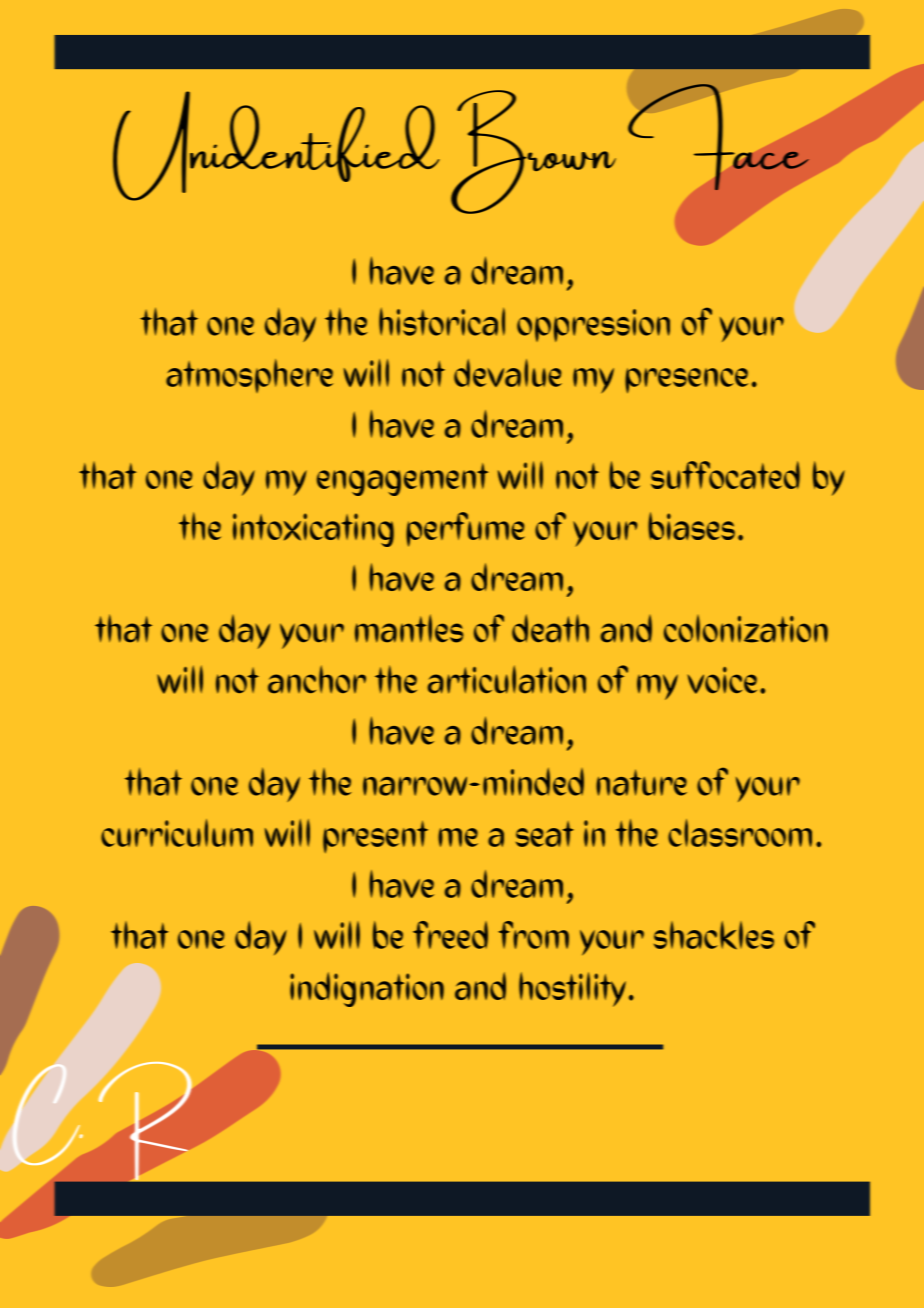 The width and height of the page is (924, 1308). Describe the element at coordinates (641, 782) in the page. I see `nature` at that location.
